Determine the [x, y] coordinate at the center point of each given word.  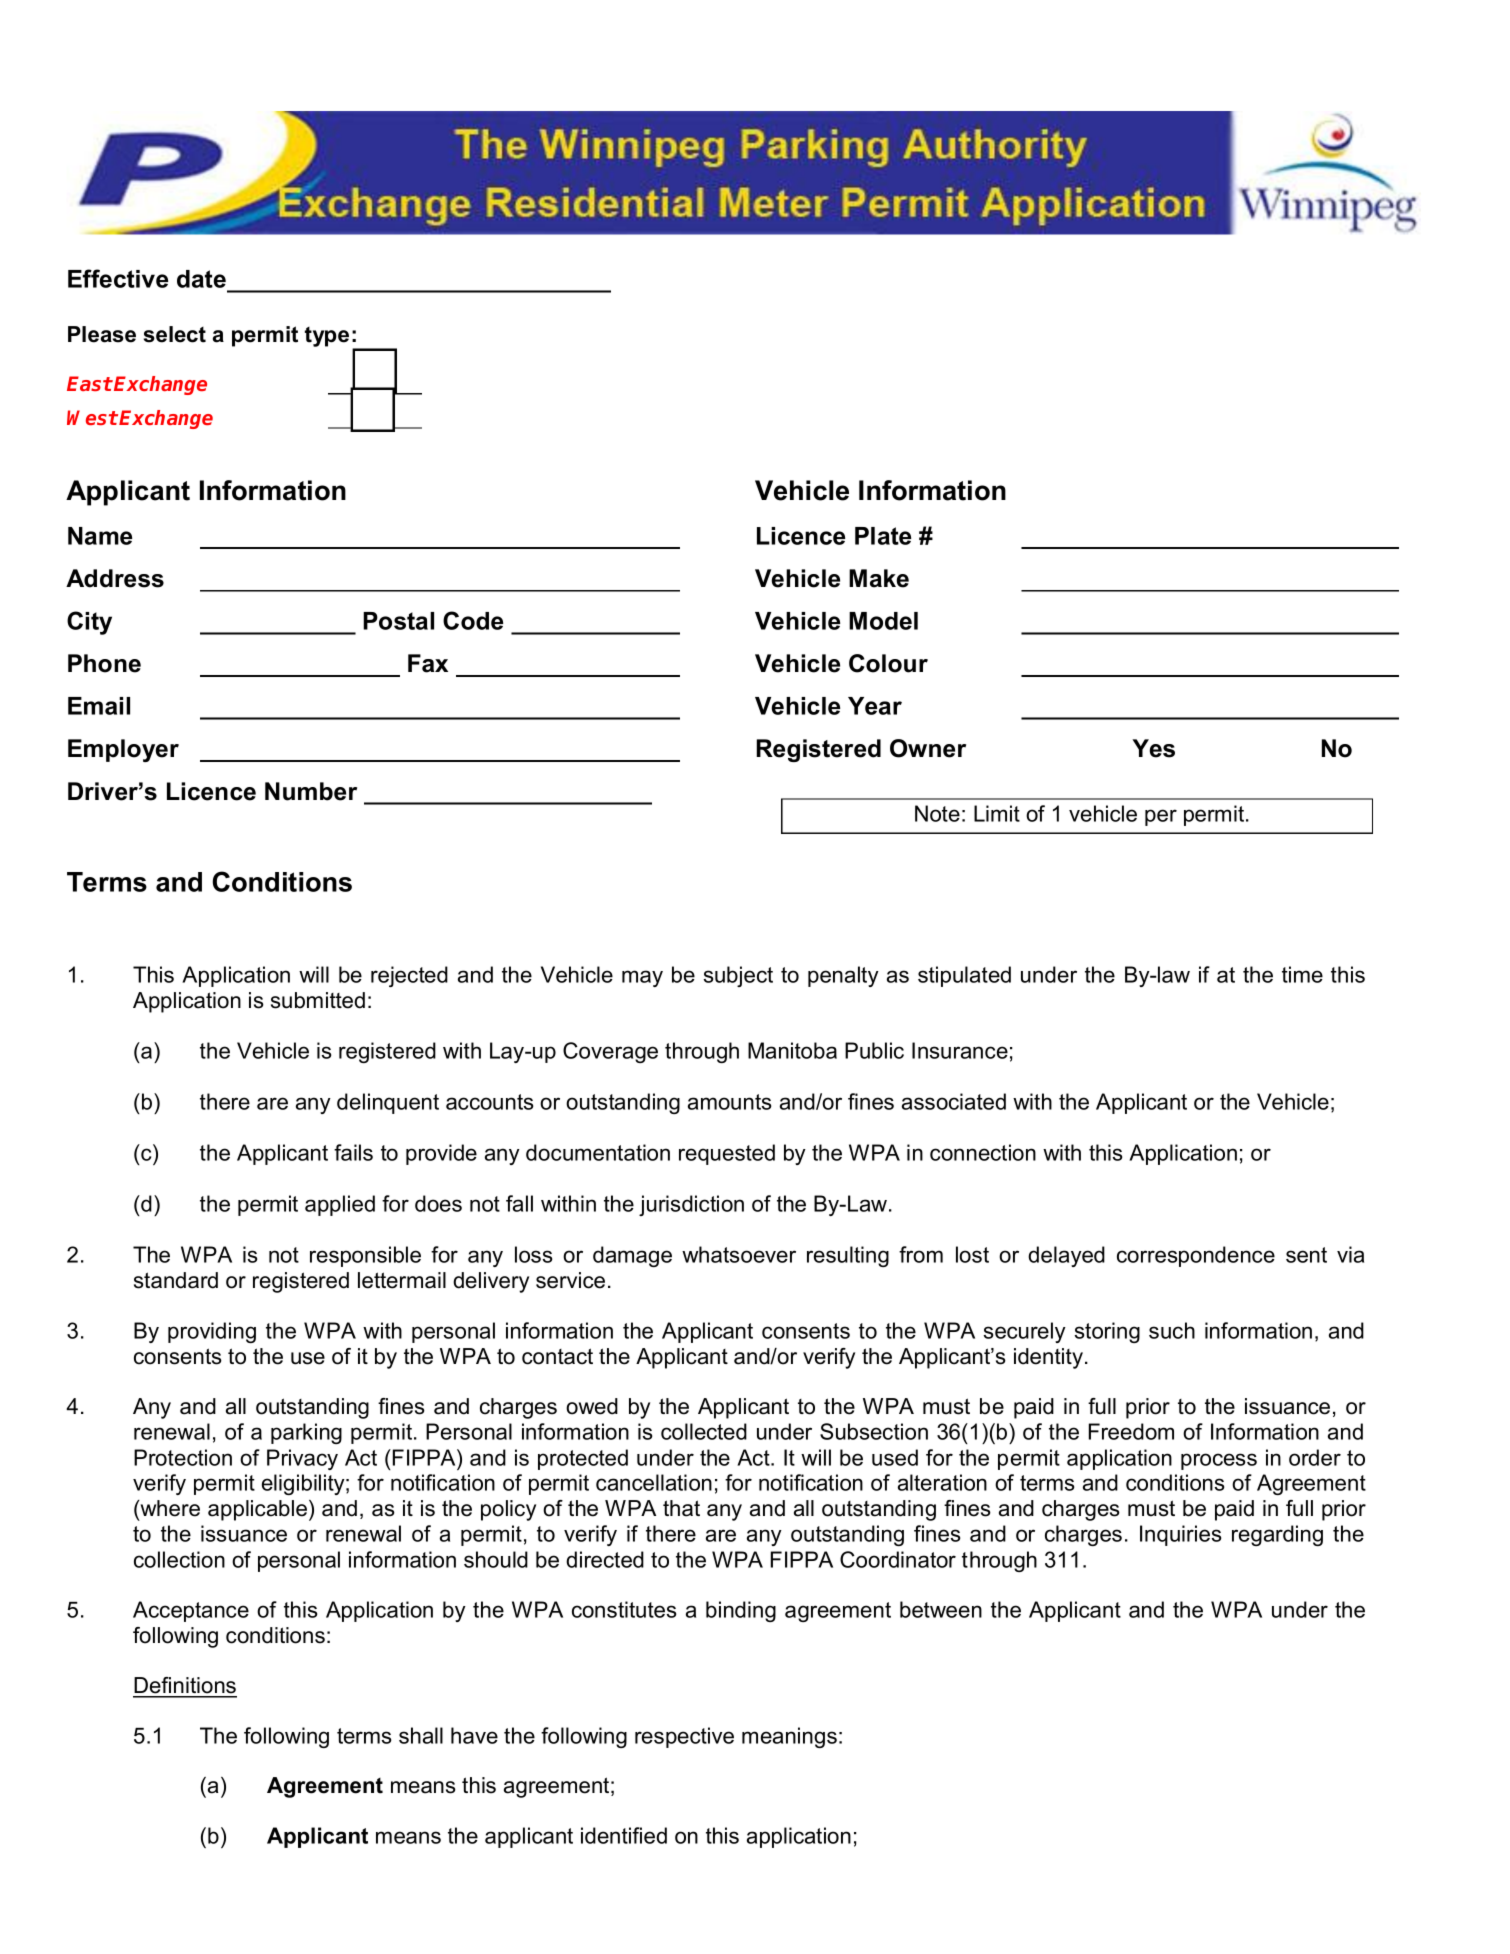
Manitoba [792, 1050]
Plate [883, 536]
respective [684, 1737]
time [1302, 974]
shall [421, 1735]
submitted [318, 1000]
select [175, 334]
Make [879, 578]
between [941, 1609]
